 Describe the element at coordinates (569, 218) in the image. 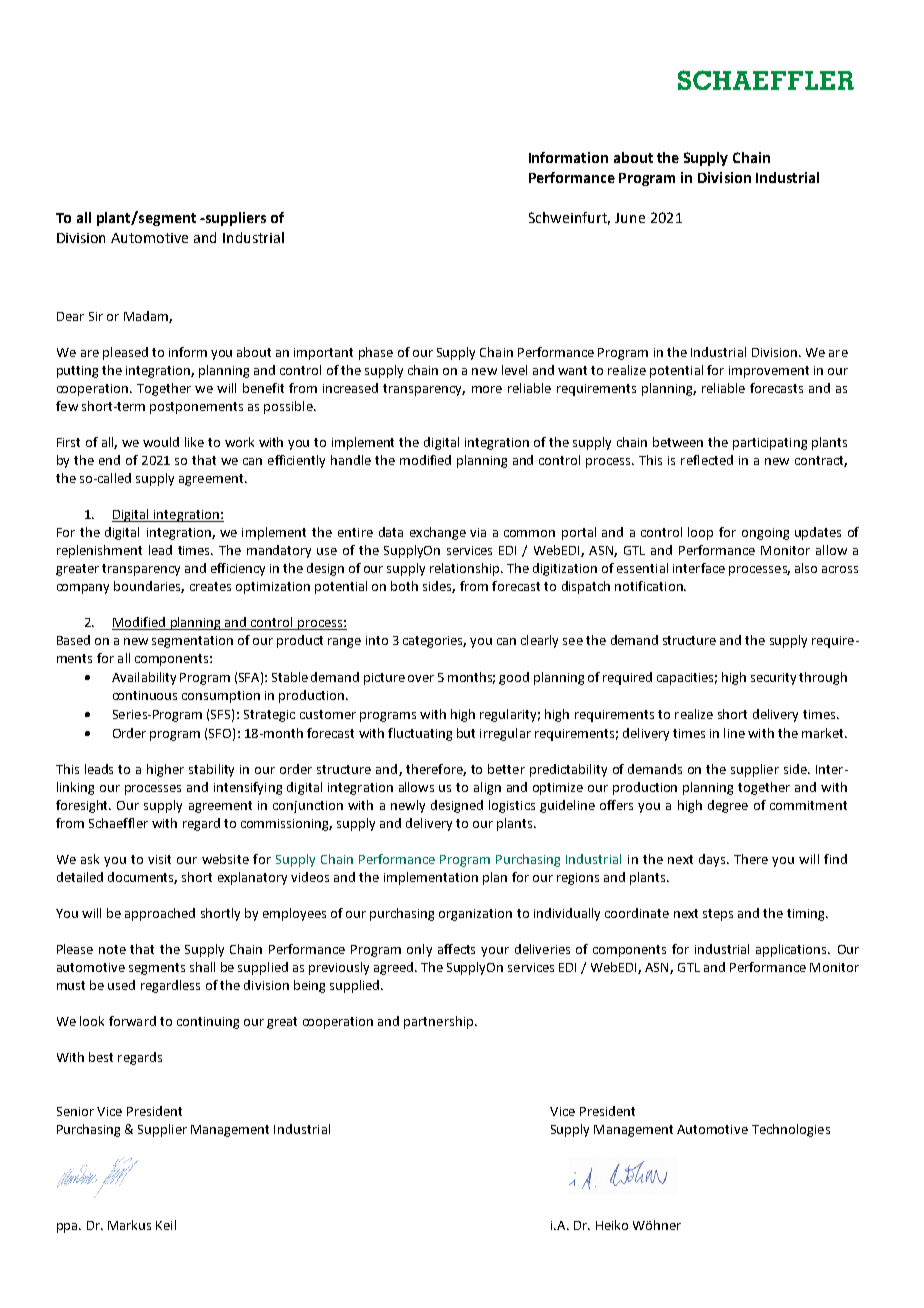

I see `Schweinfurt` at that location.
